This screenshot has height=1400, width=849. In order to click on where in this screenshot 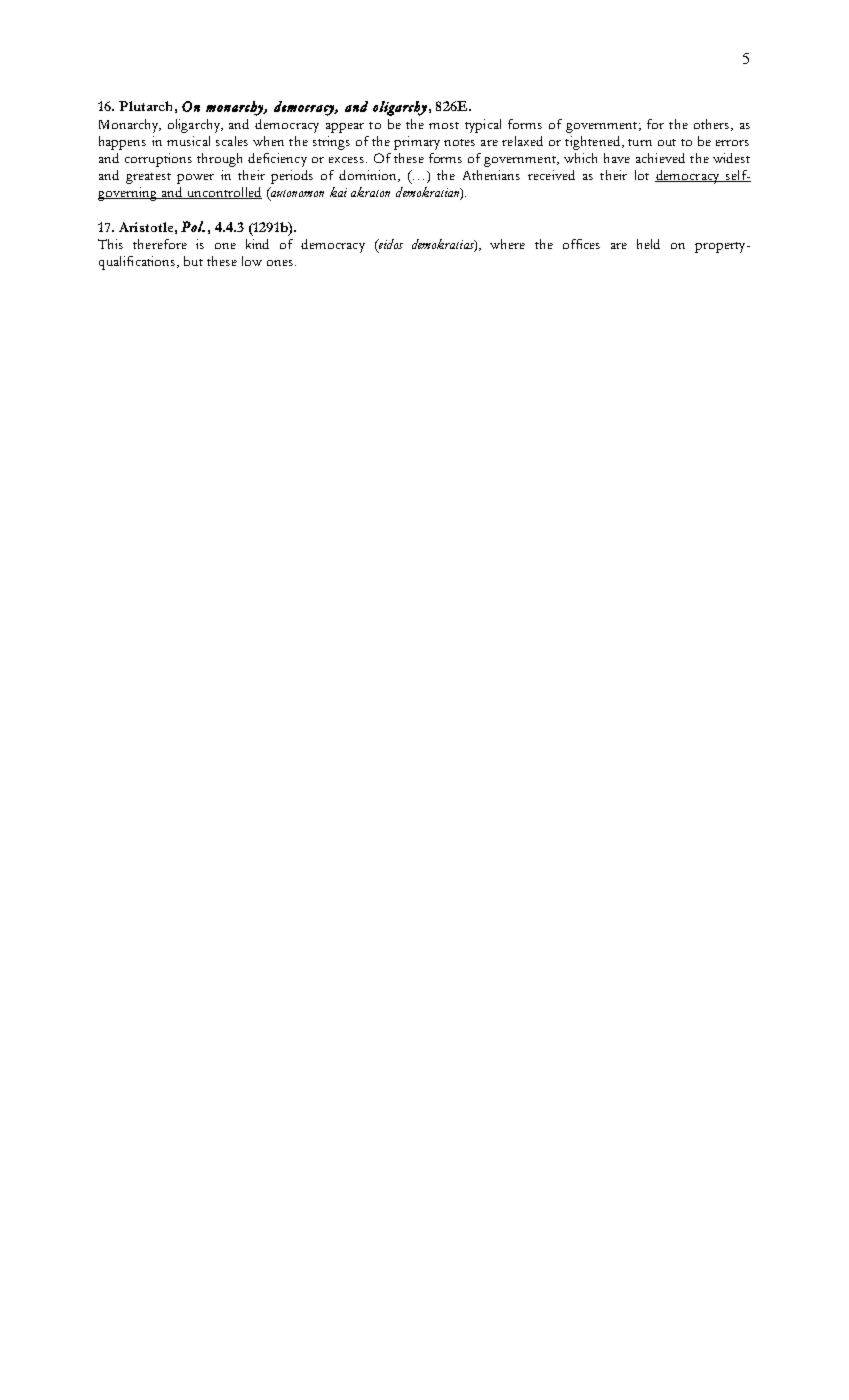, I will do `click(507, 244)`.
